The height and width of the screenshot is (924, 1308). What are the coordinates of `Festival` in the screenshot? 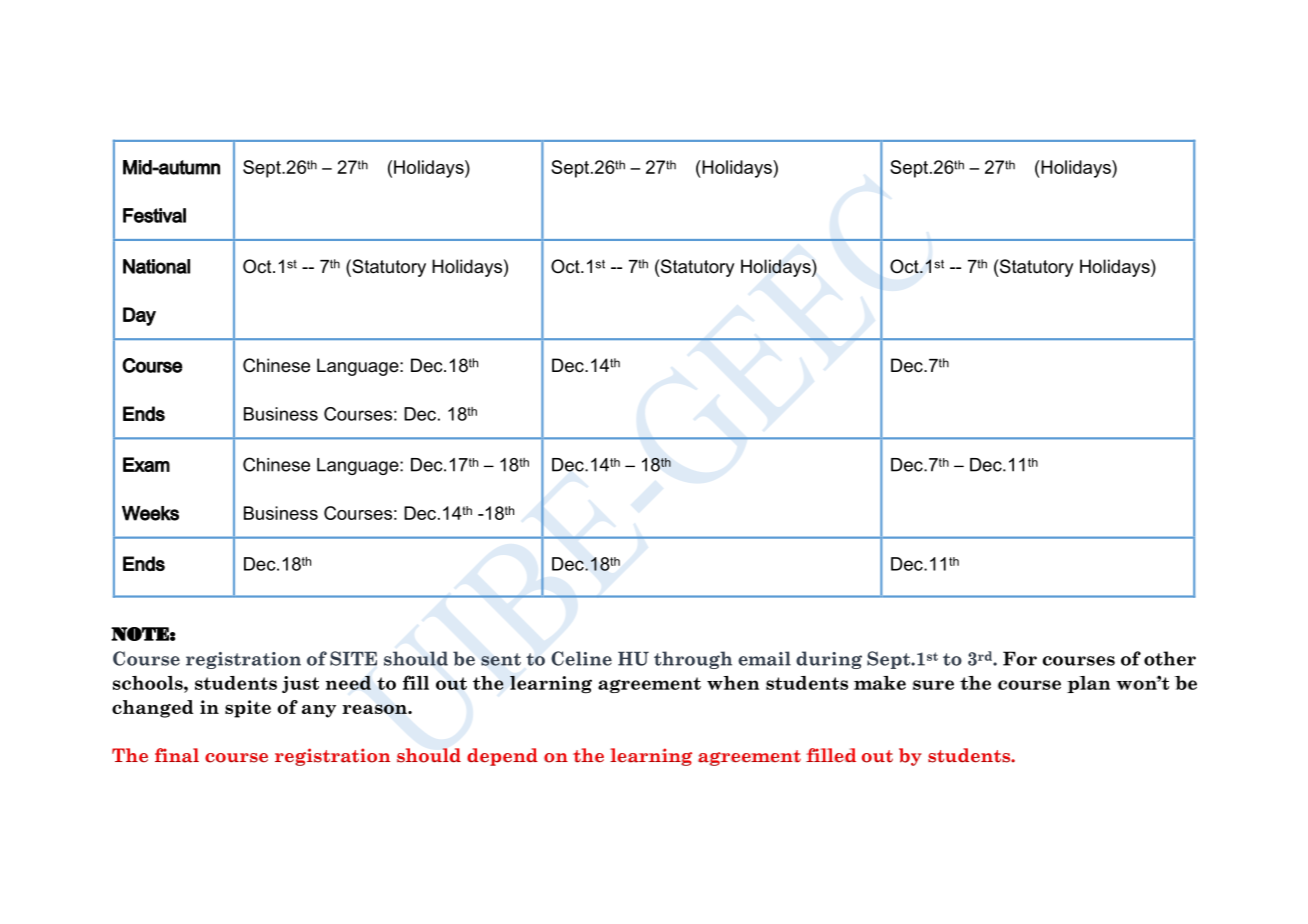 It's located at (154, 215).
